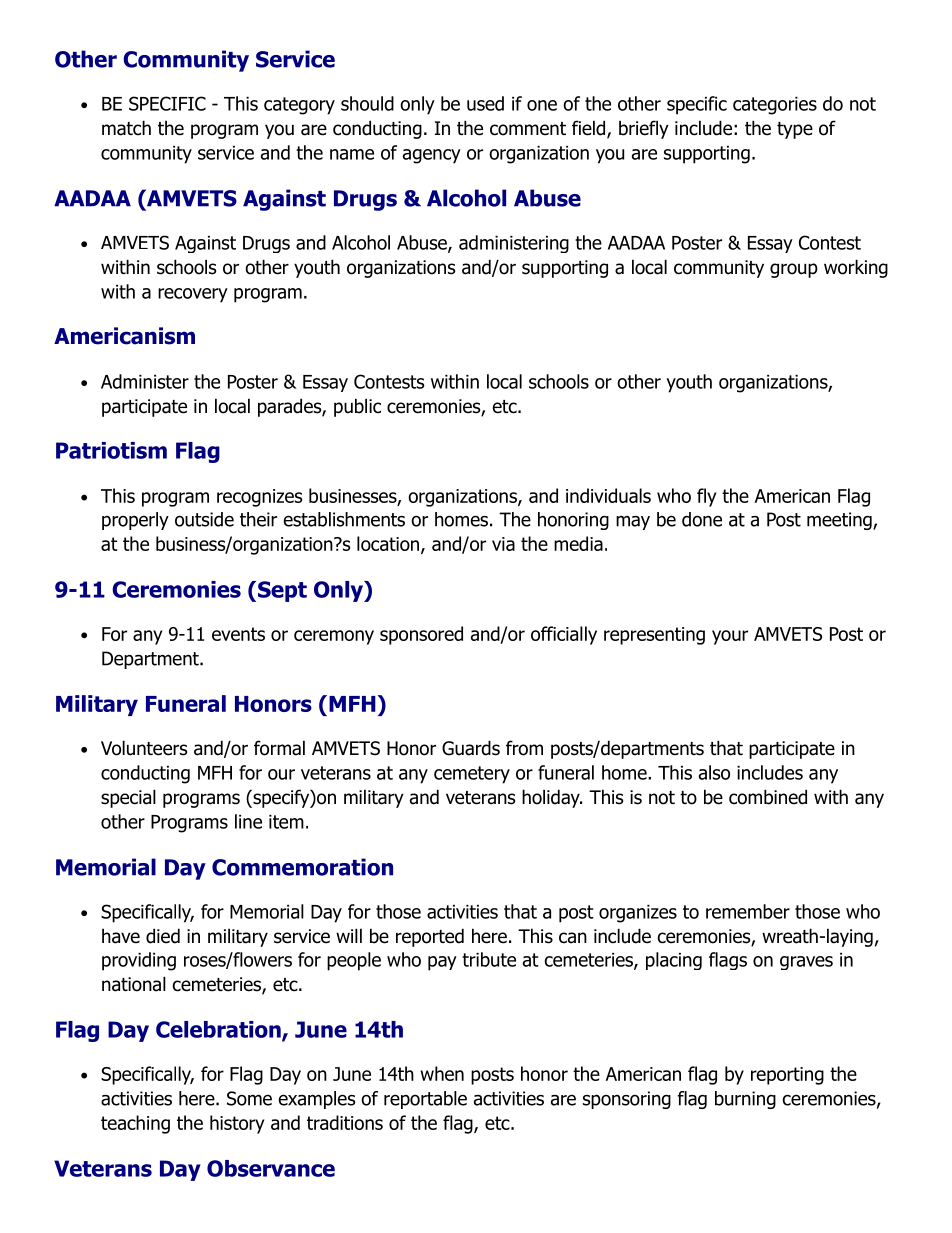 The height and width of the page is (1233, 952). I want to click on your, so click(730, 637).
